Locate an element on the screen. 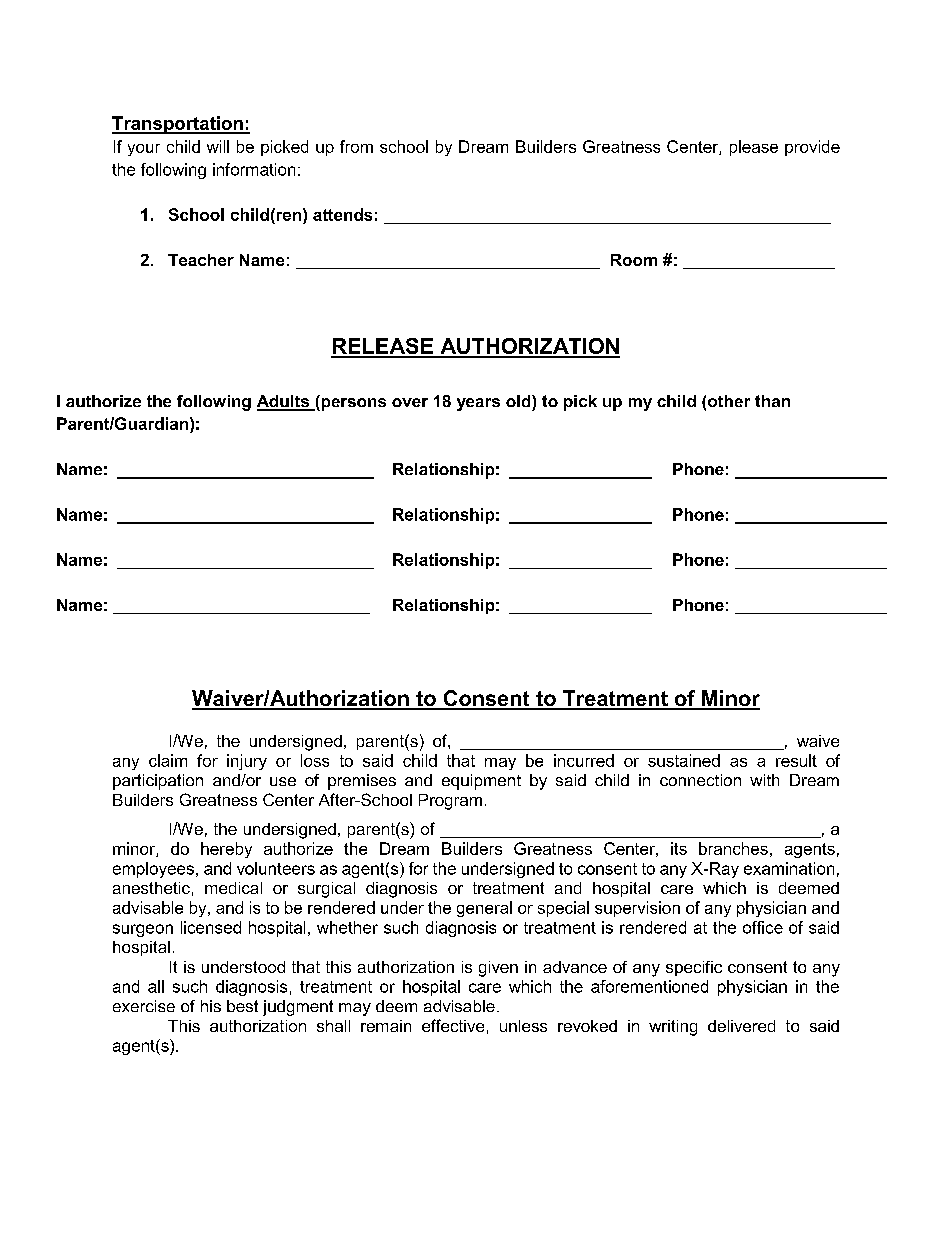 The width and height of the screenshot is (952, 1233). other is located at coordinates (729, 401).
